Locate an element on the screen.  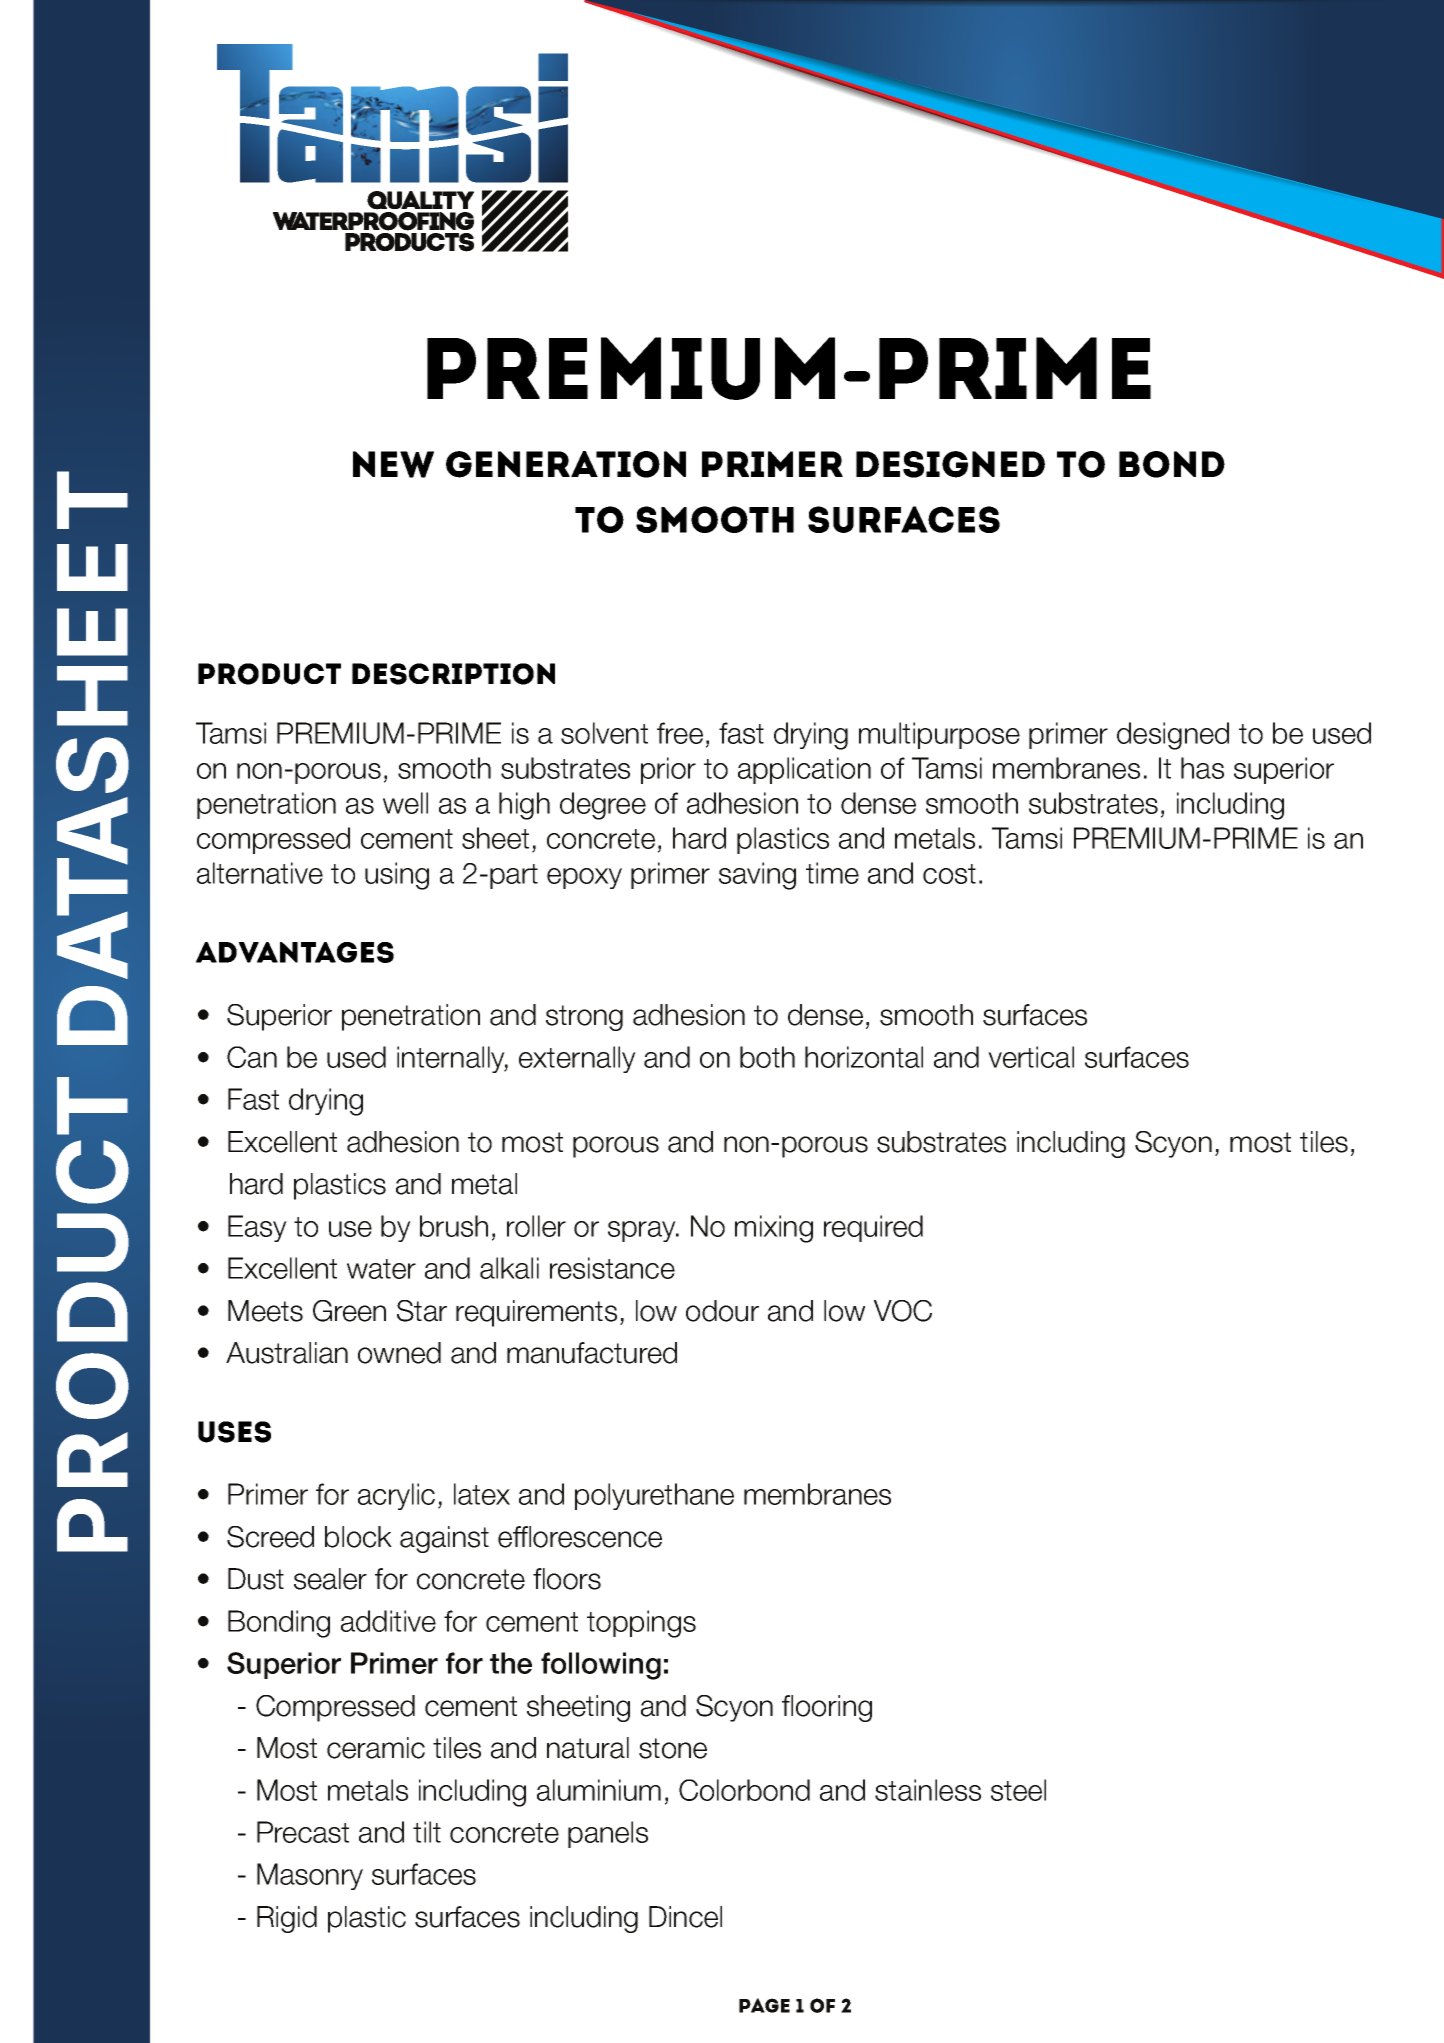
water is located at coordinates (381, 1269).
